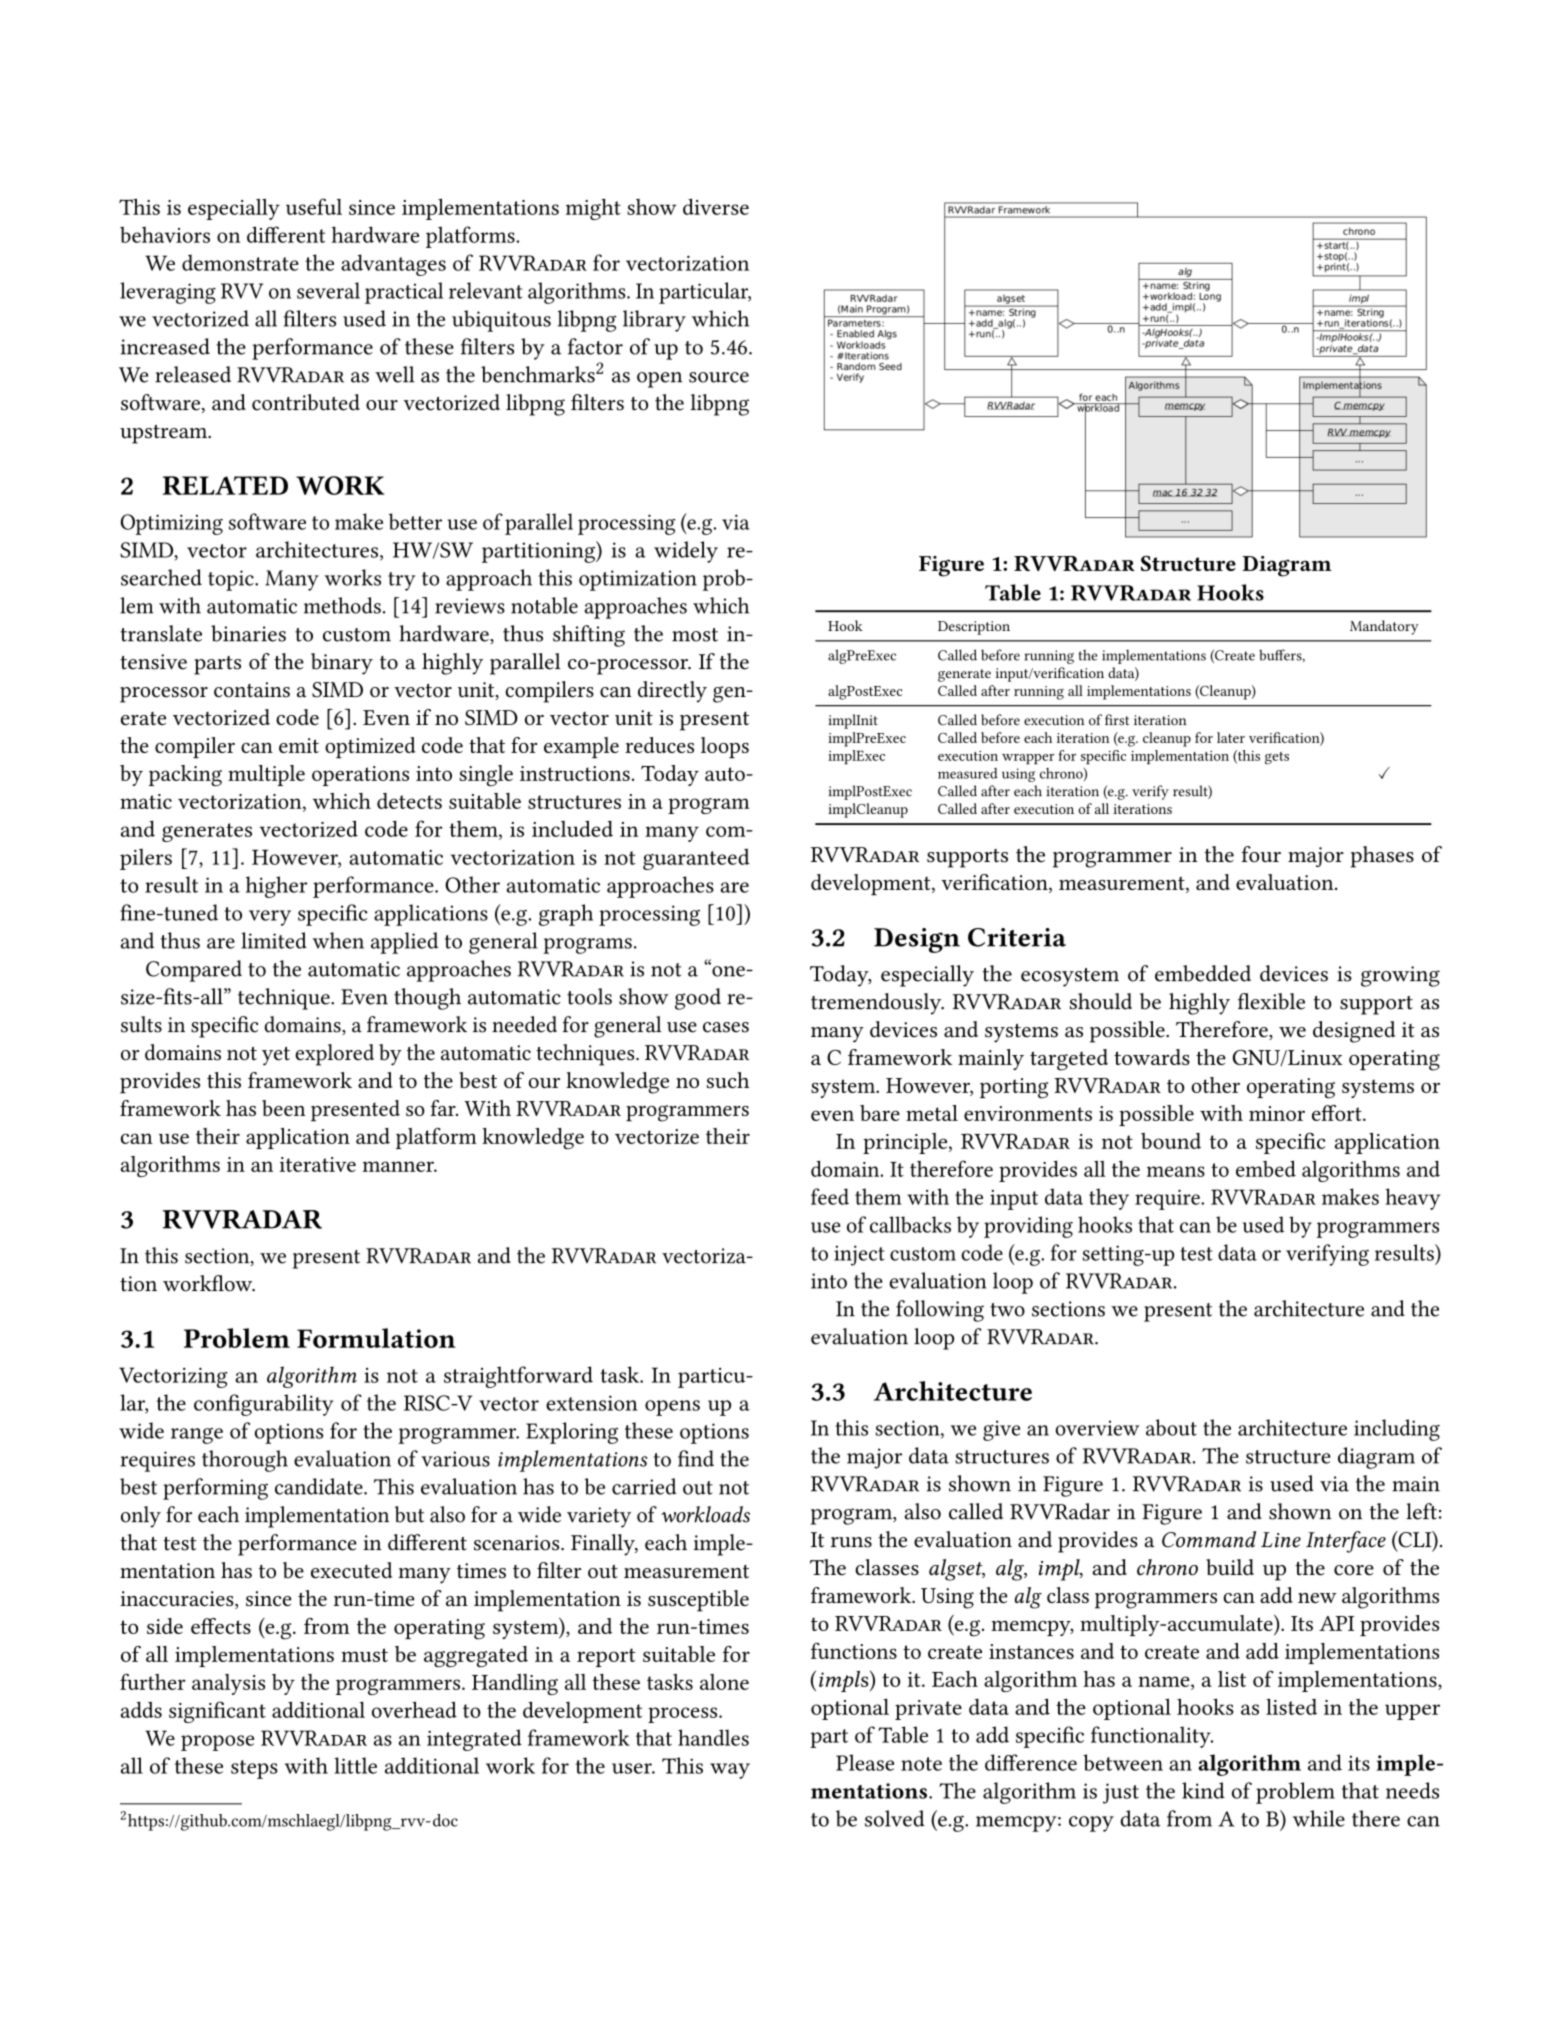  I want to click on flexible, so click(1271, 1001).
